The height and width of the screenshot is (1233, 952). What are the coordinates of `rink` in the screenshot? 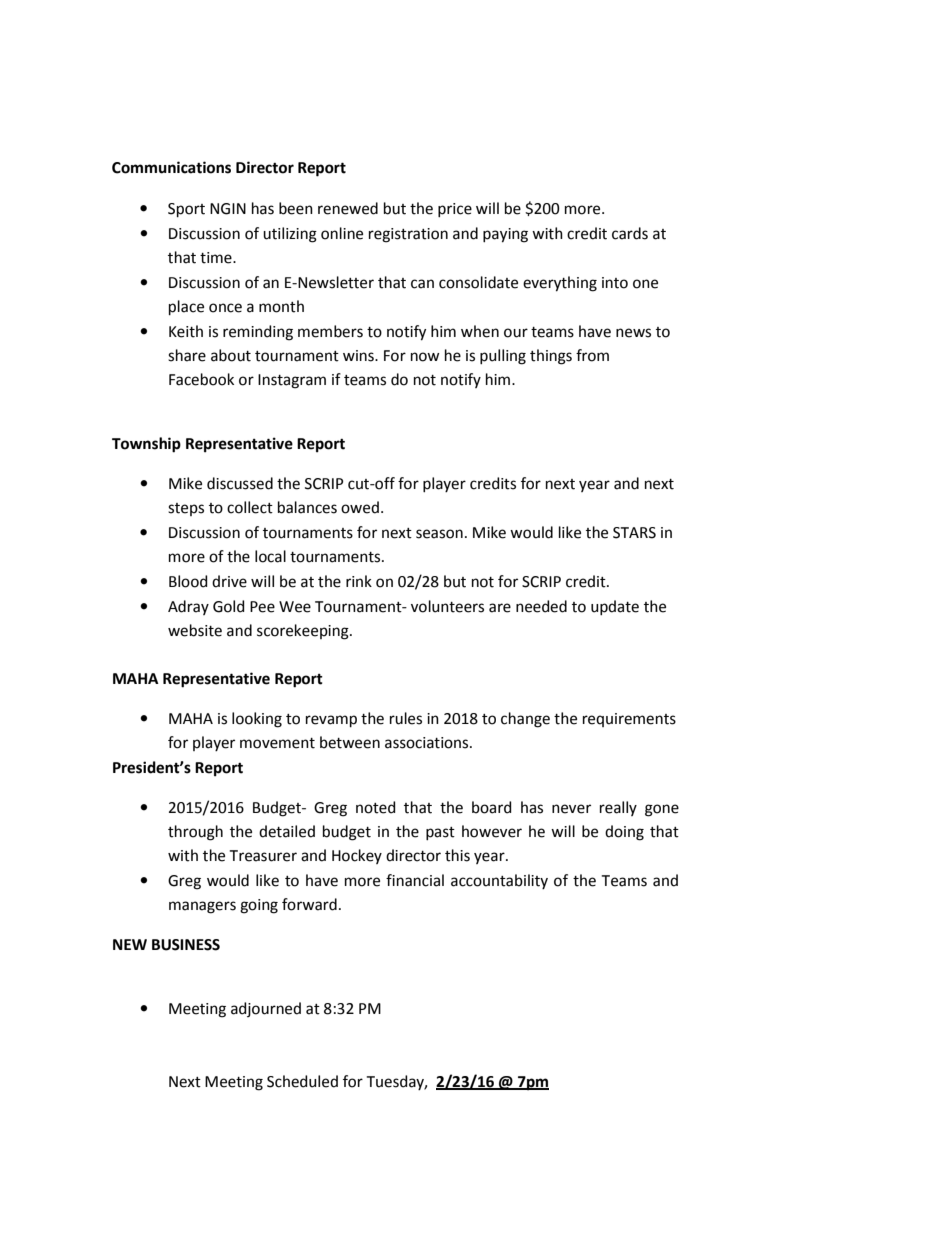 It's located at (359, 581).
